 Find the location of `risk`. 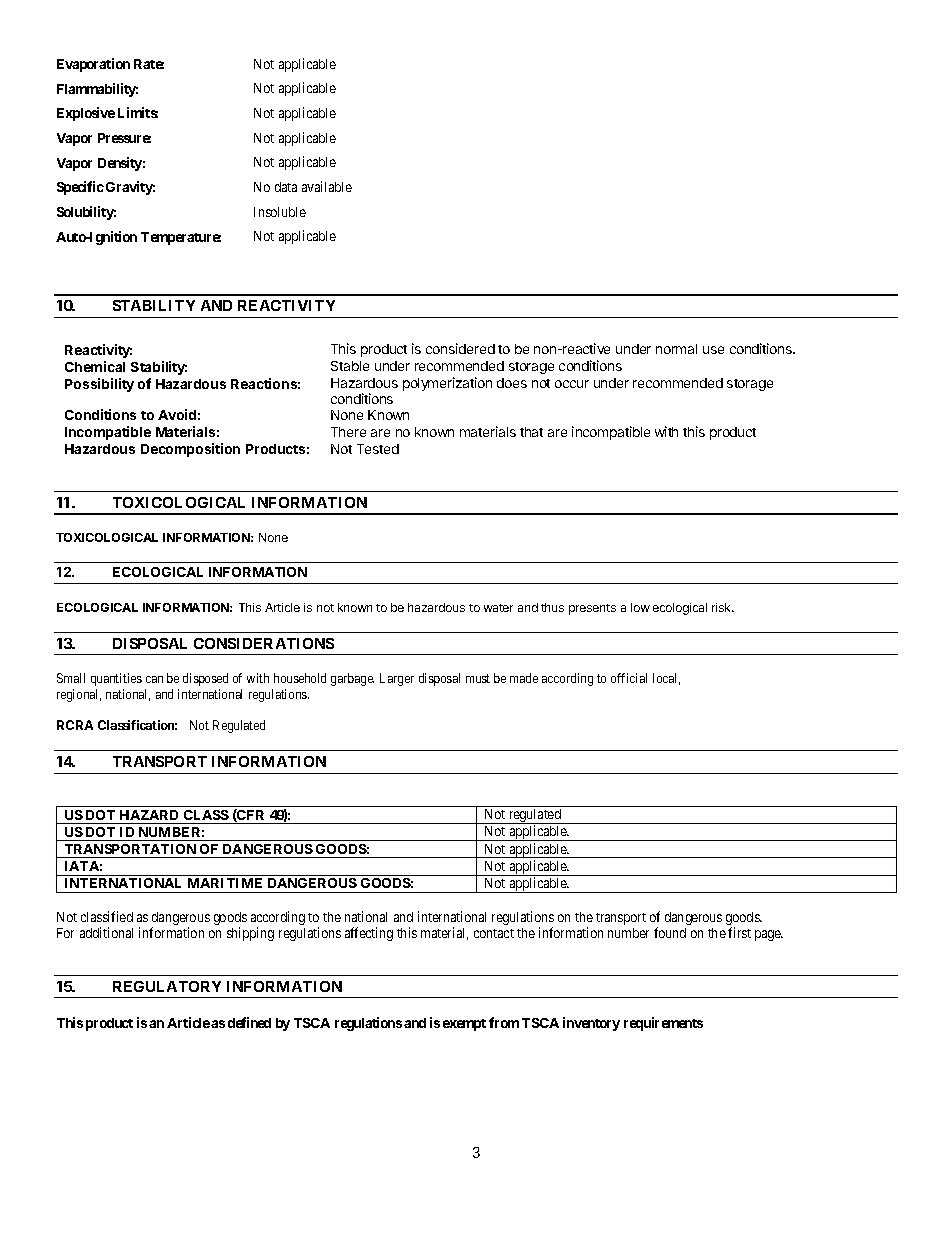

risk is located at coordinates (723, 607).
